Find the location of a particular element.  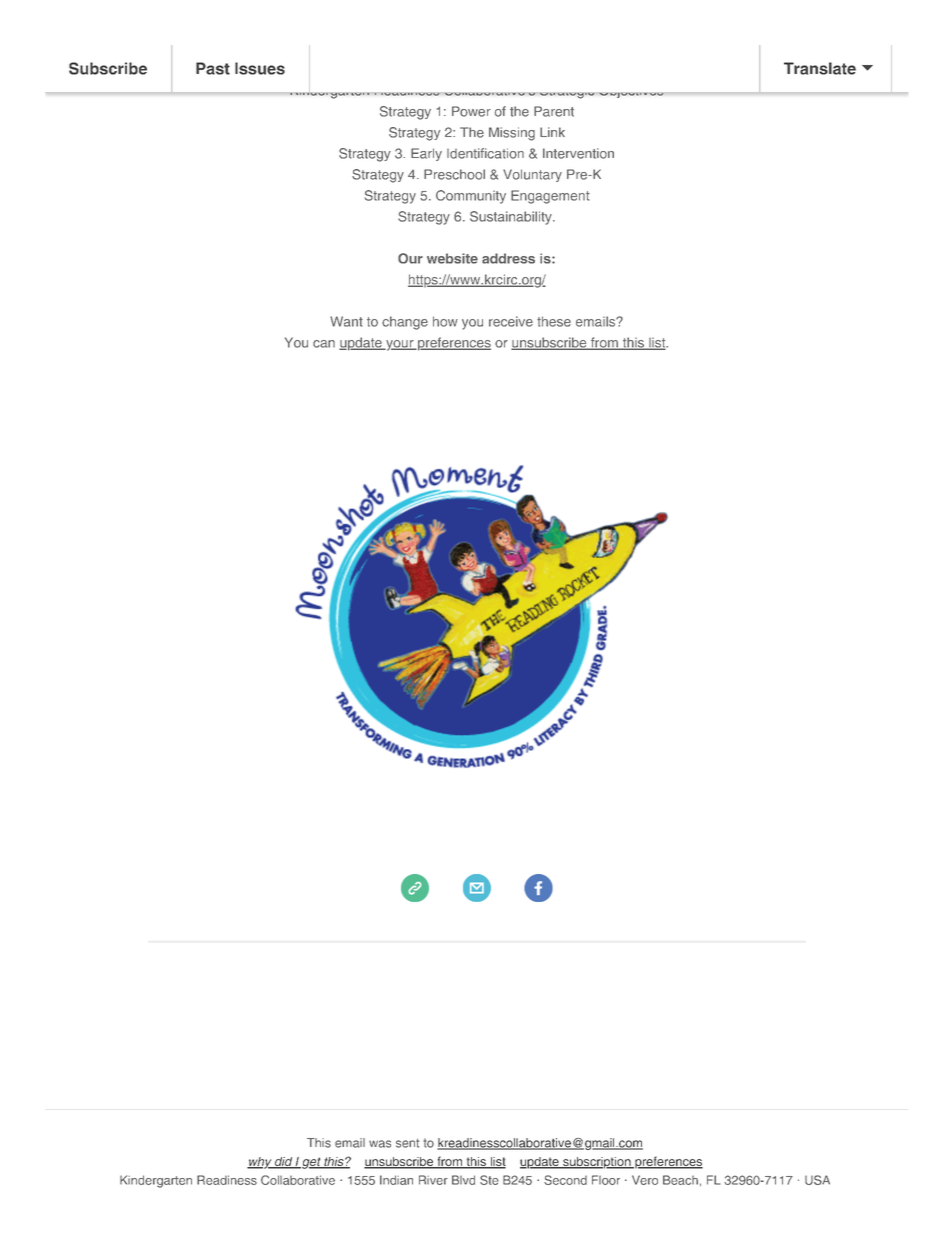

how is located at coordinates (445, 321).
